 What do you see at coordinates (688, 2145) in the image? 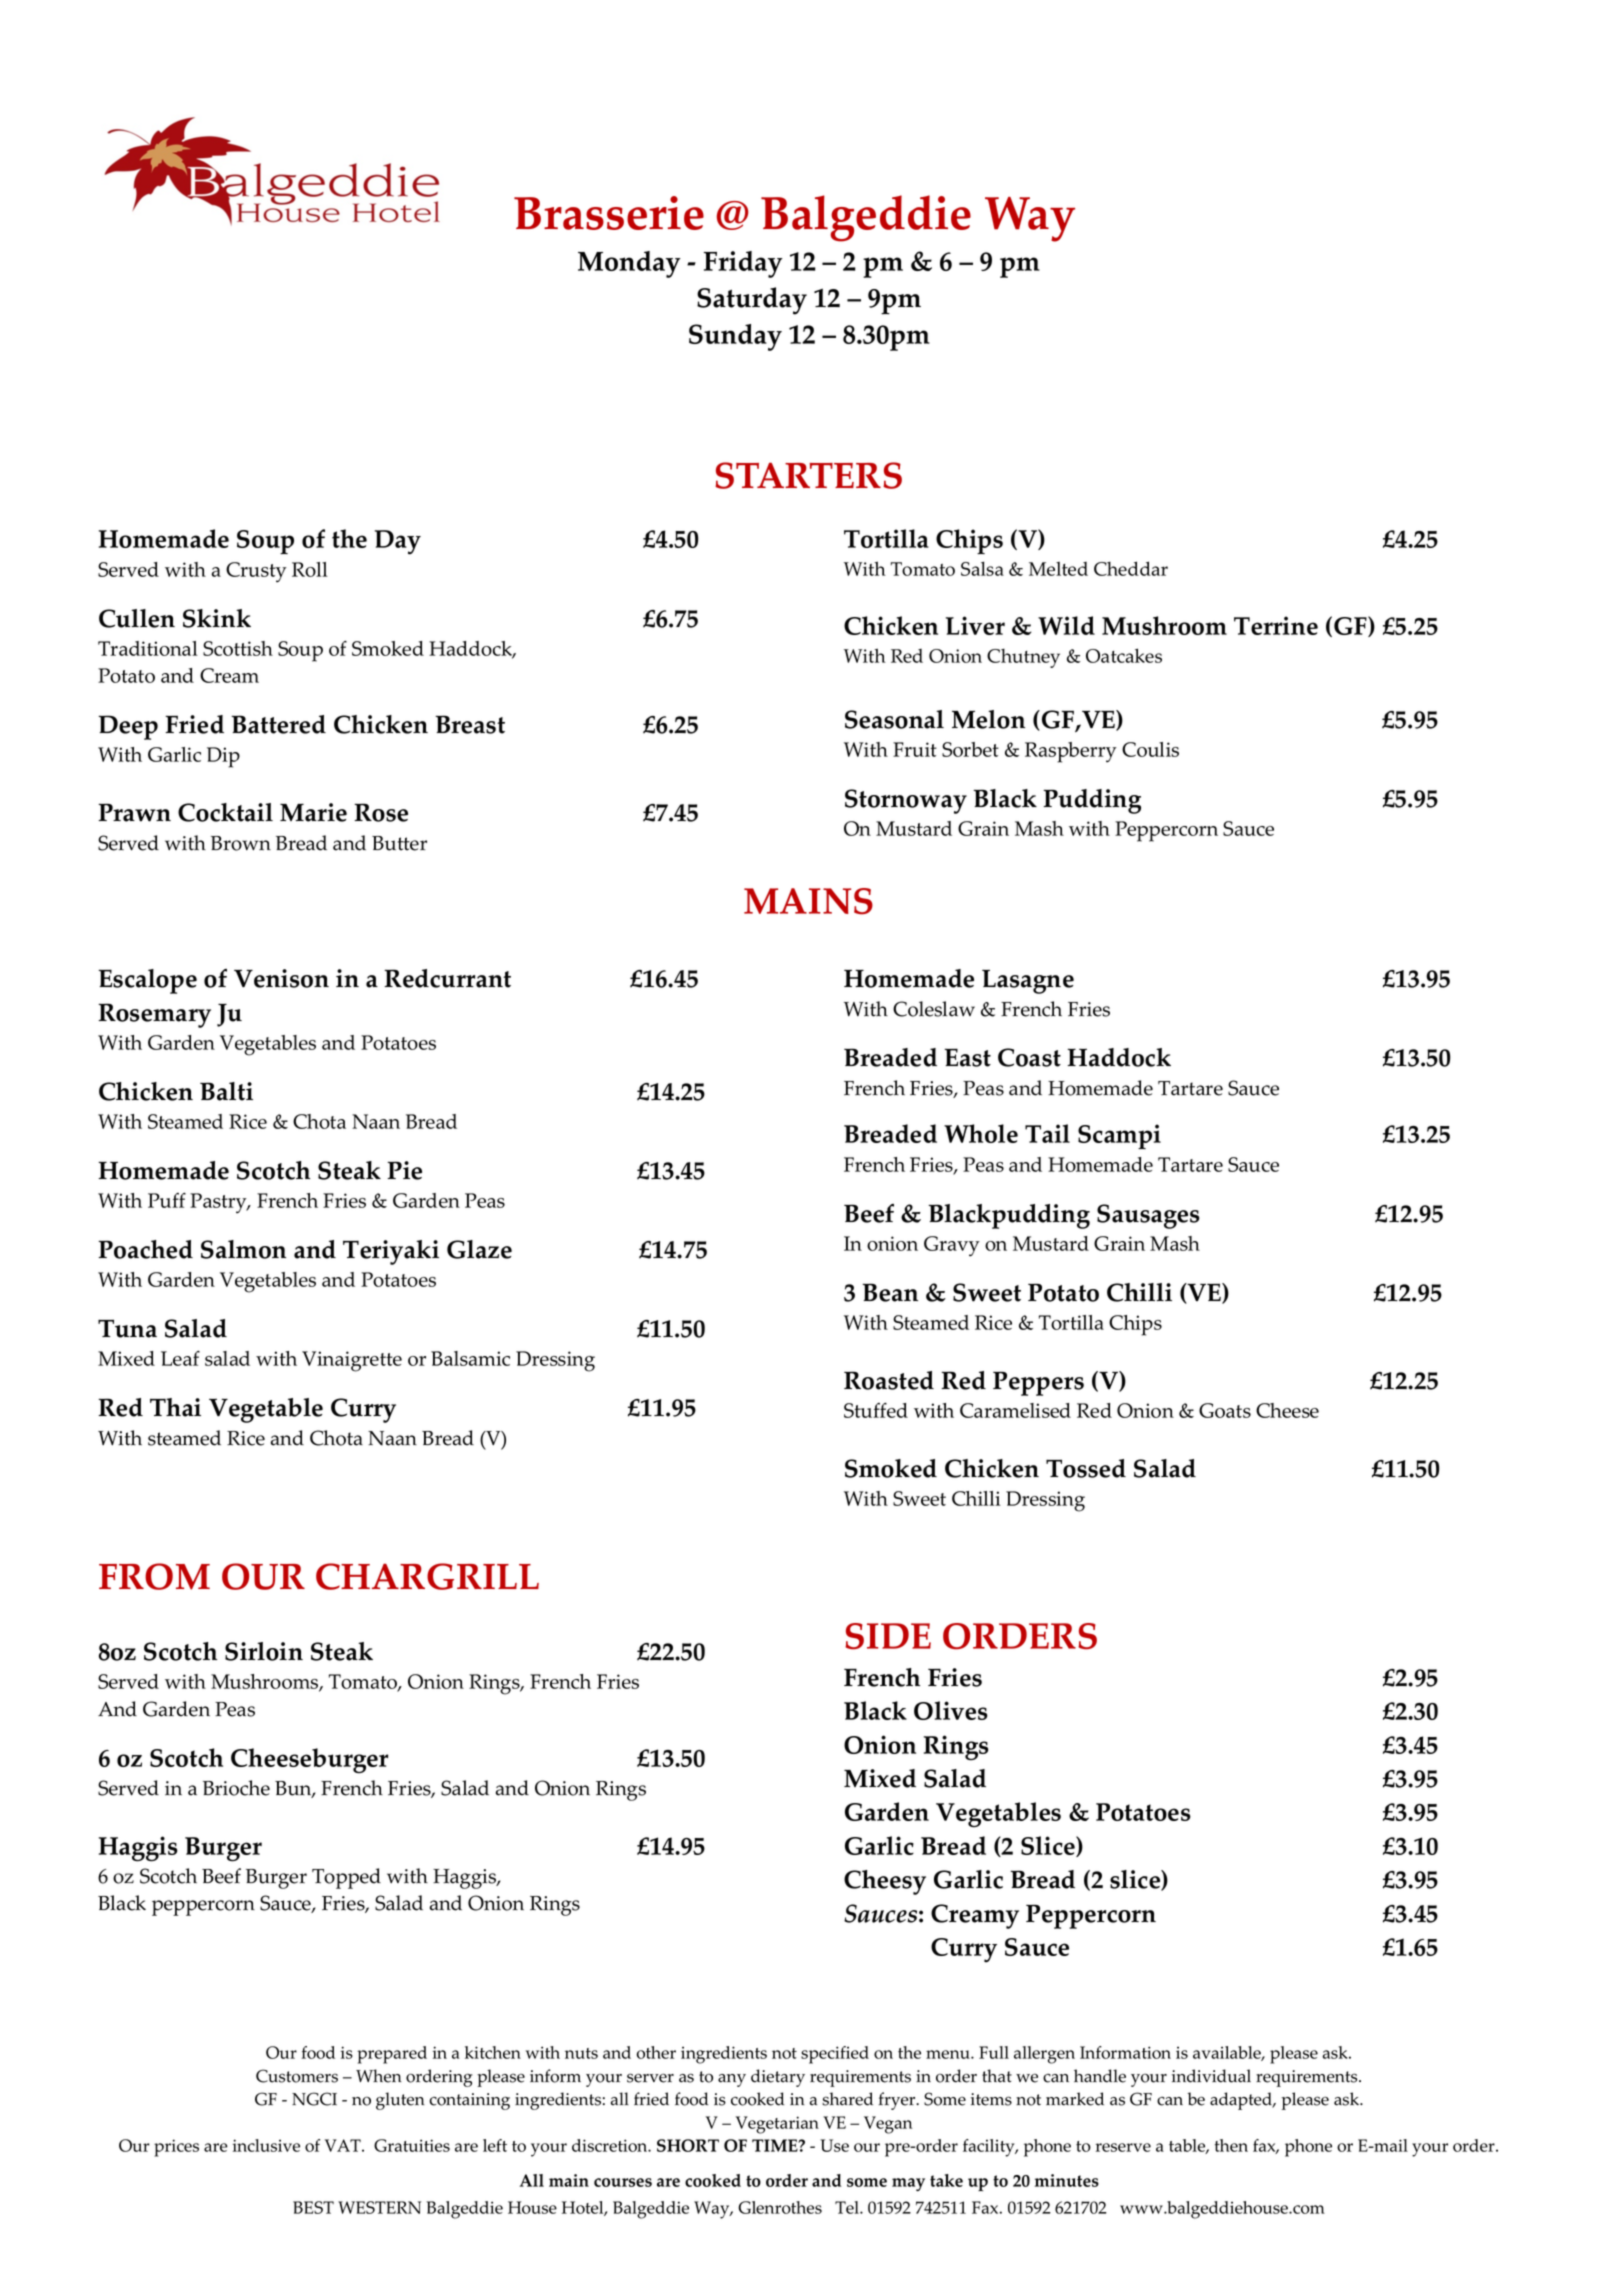
I see `SHORT` at bounding box center [688, 2145].
